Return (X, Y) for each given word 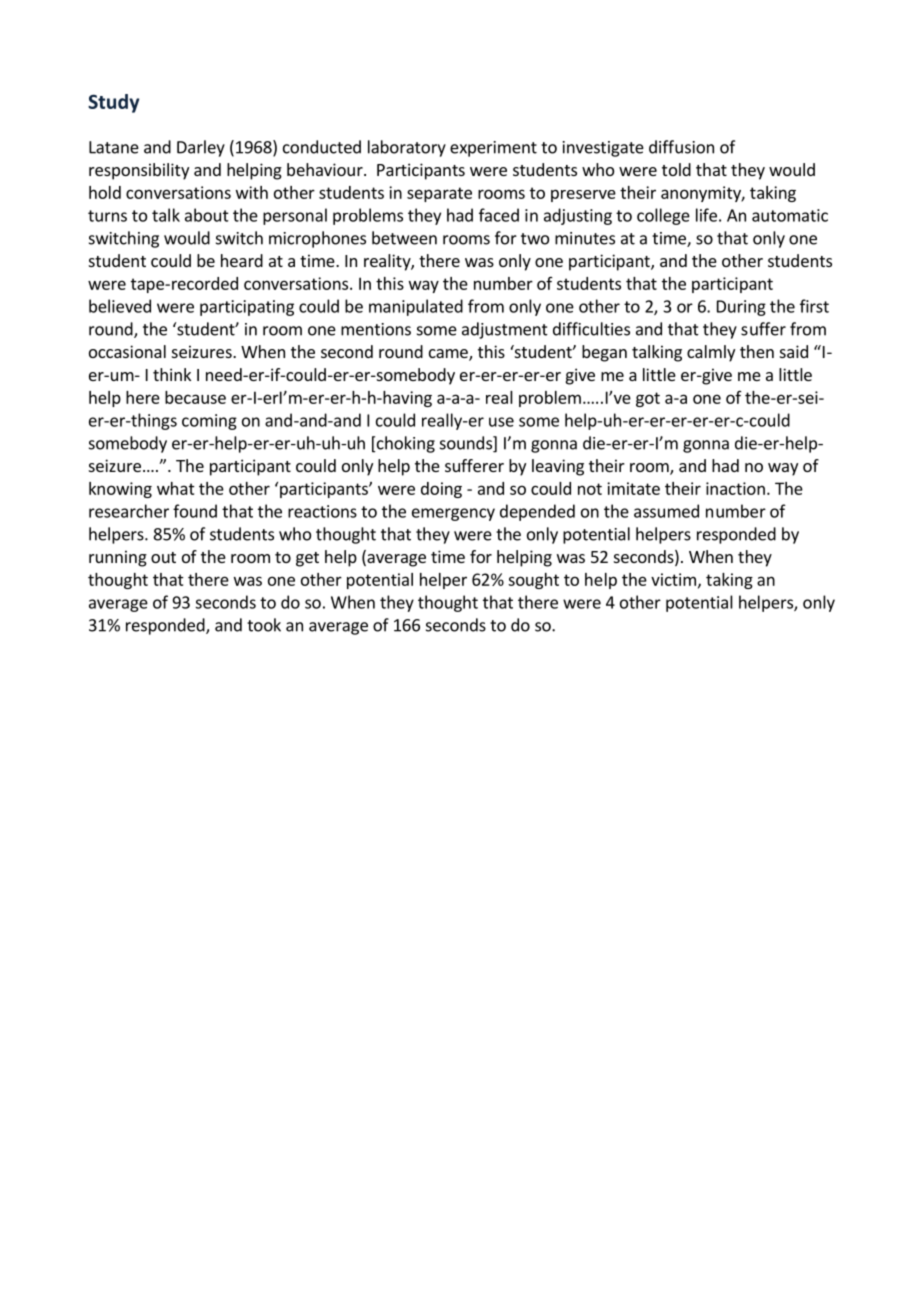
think (172, 374)
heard (242, 260)
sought (533, 581)
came (449, 355)
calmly (711, 353)
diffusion (681, 147)
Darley (201, 148)
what (176, 488)
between (404, 238)
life (706, 215)
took (264, 625)
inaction (735, 488)
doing (441, 490)
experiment (493, 149)
